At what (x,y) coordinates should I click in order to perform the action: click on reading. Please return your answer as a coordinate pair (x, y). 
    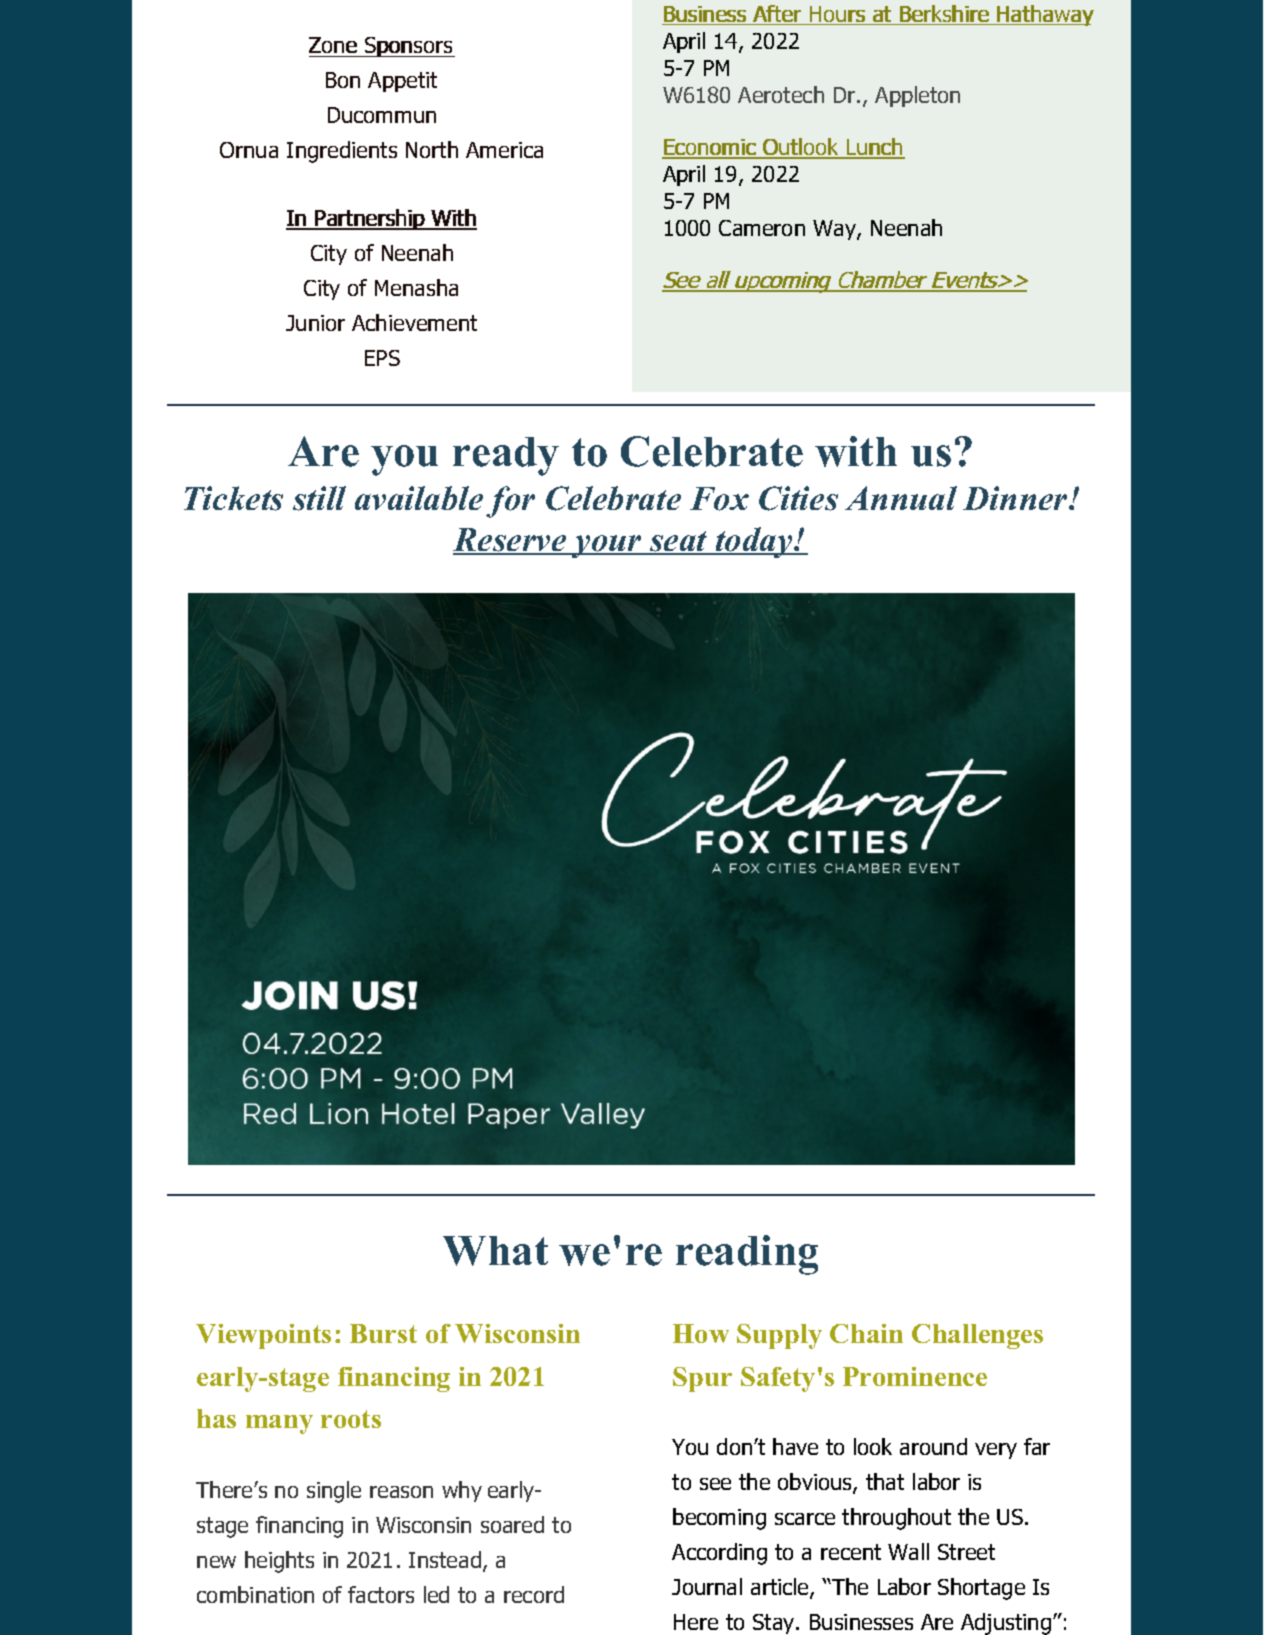
    Looking at the image, I should click on (747, 1255).
